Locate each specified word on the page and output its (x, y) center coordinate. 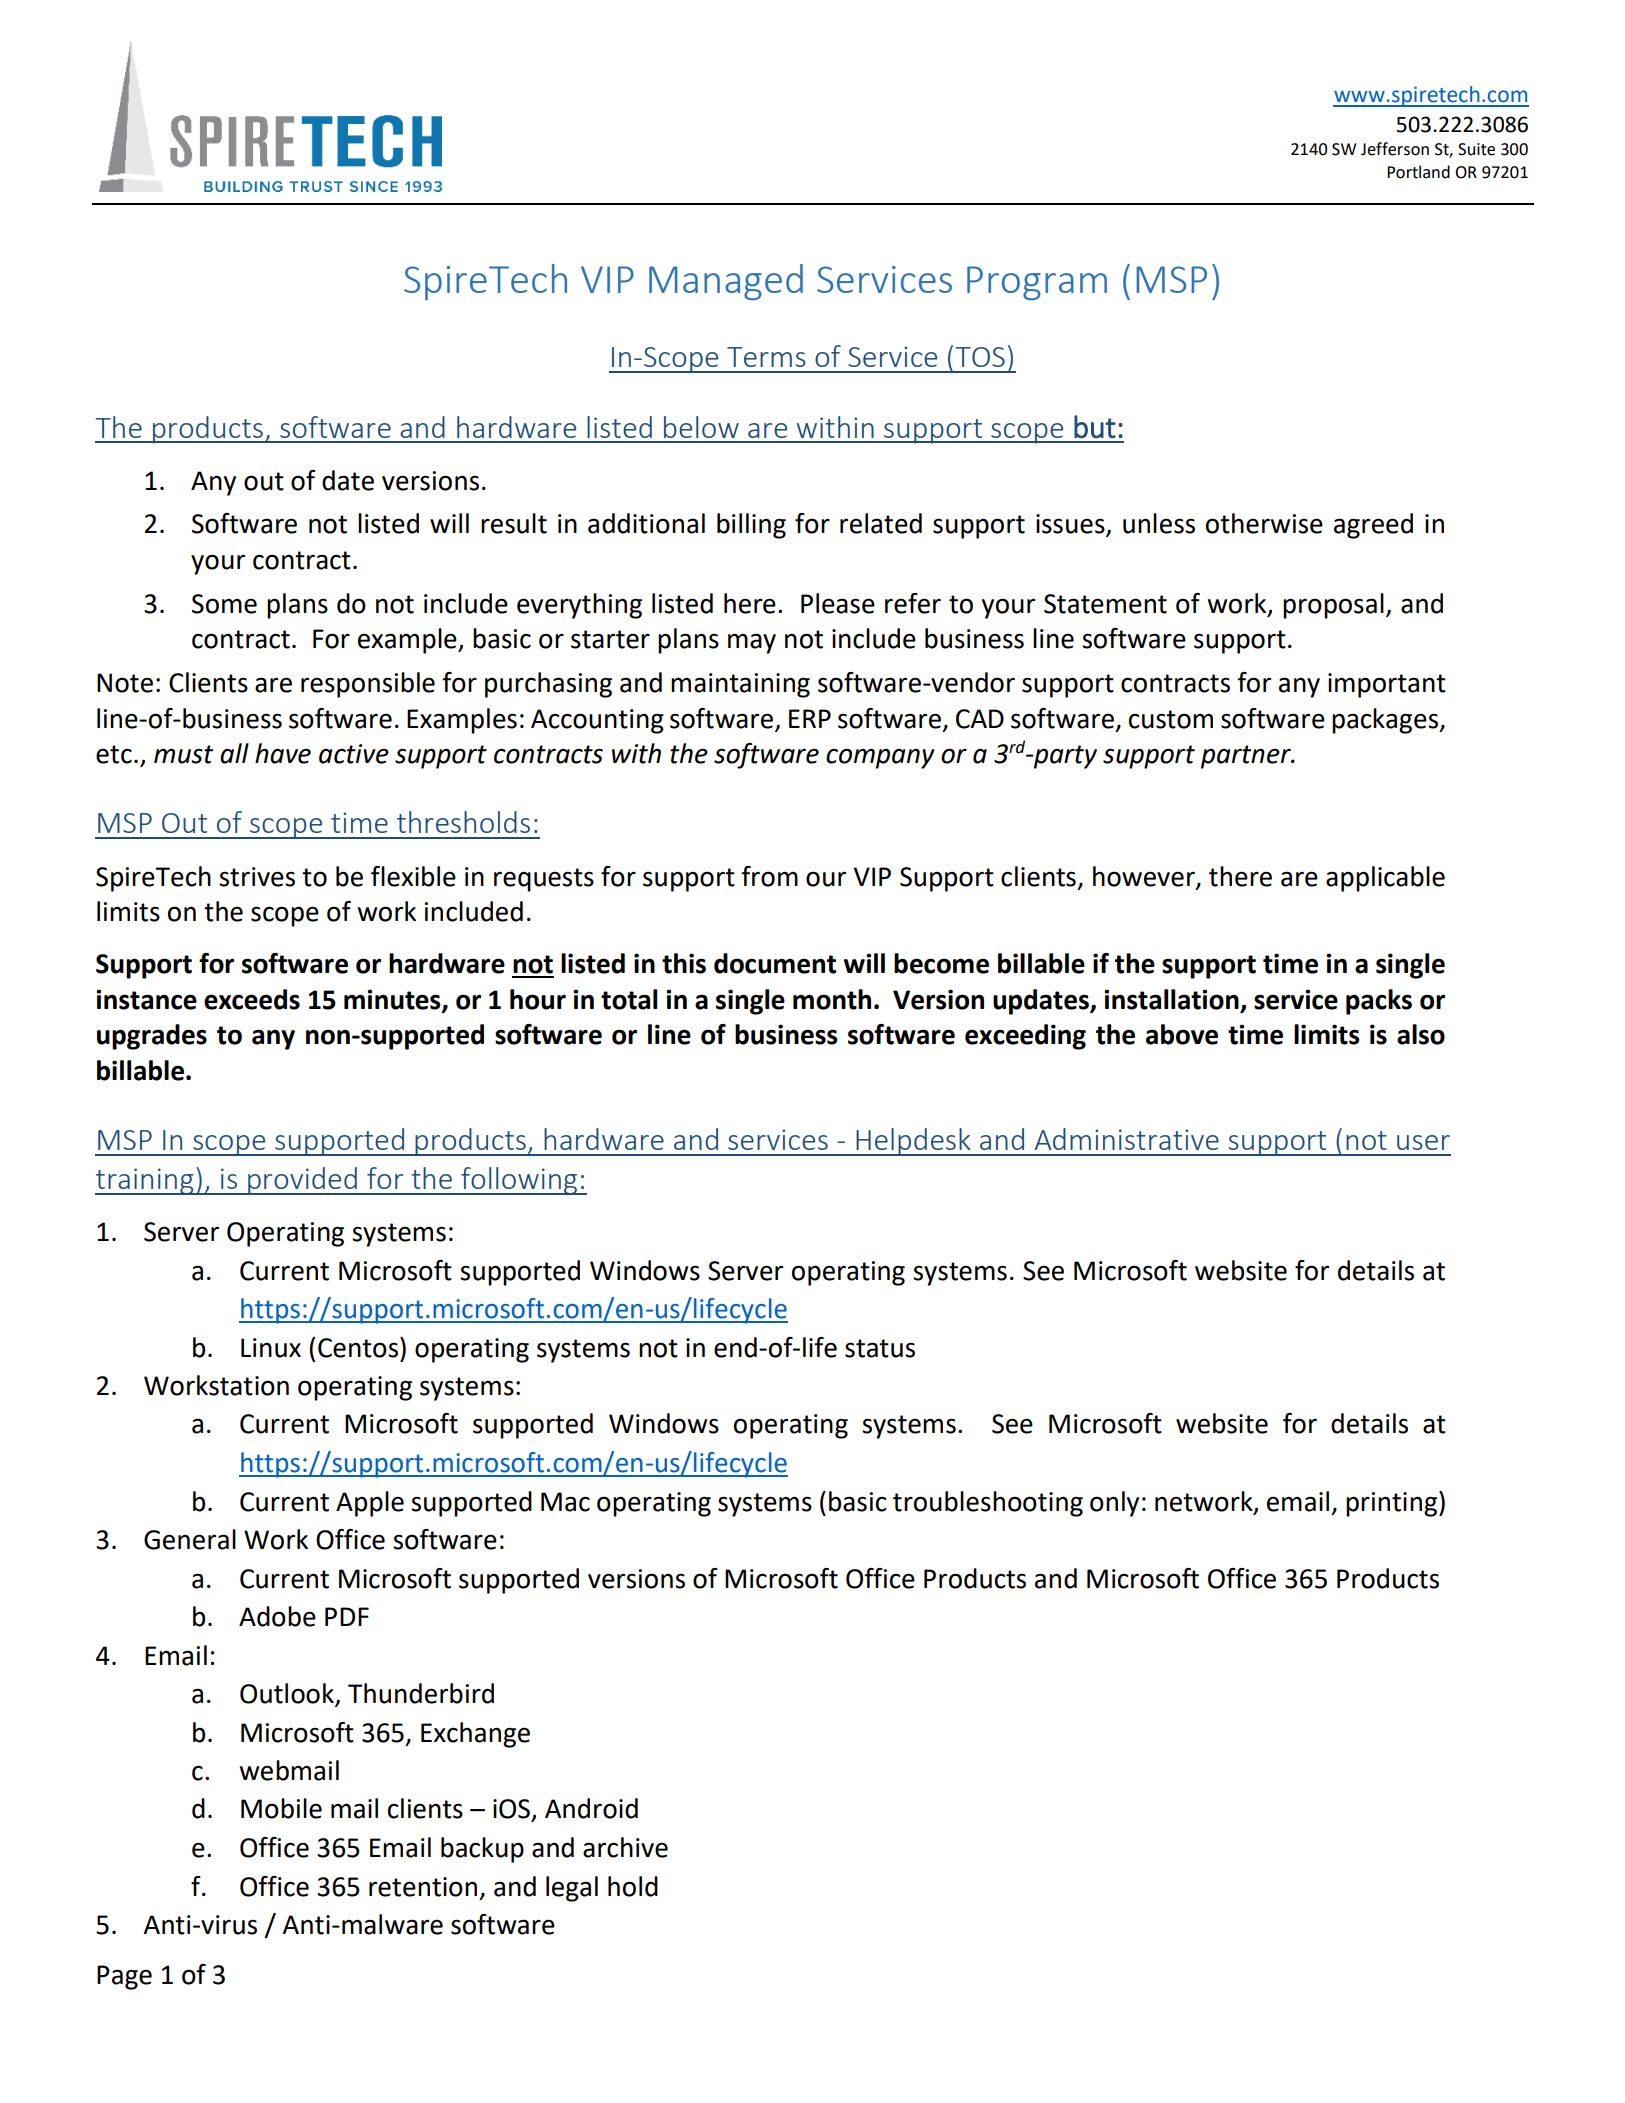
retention (423, 1887)
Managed (726, 282)
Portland (1418, 172)
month (832, 999)
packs (1379, 1002)
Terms (766, 357)
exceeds (252, 999)
